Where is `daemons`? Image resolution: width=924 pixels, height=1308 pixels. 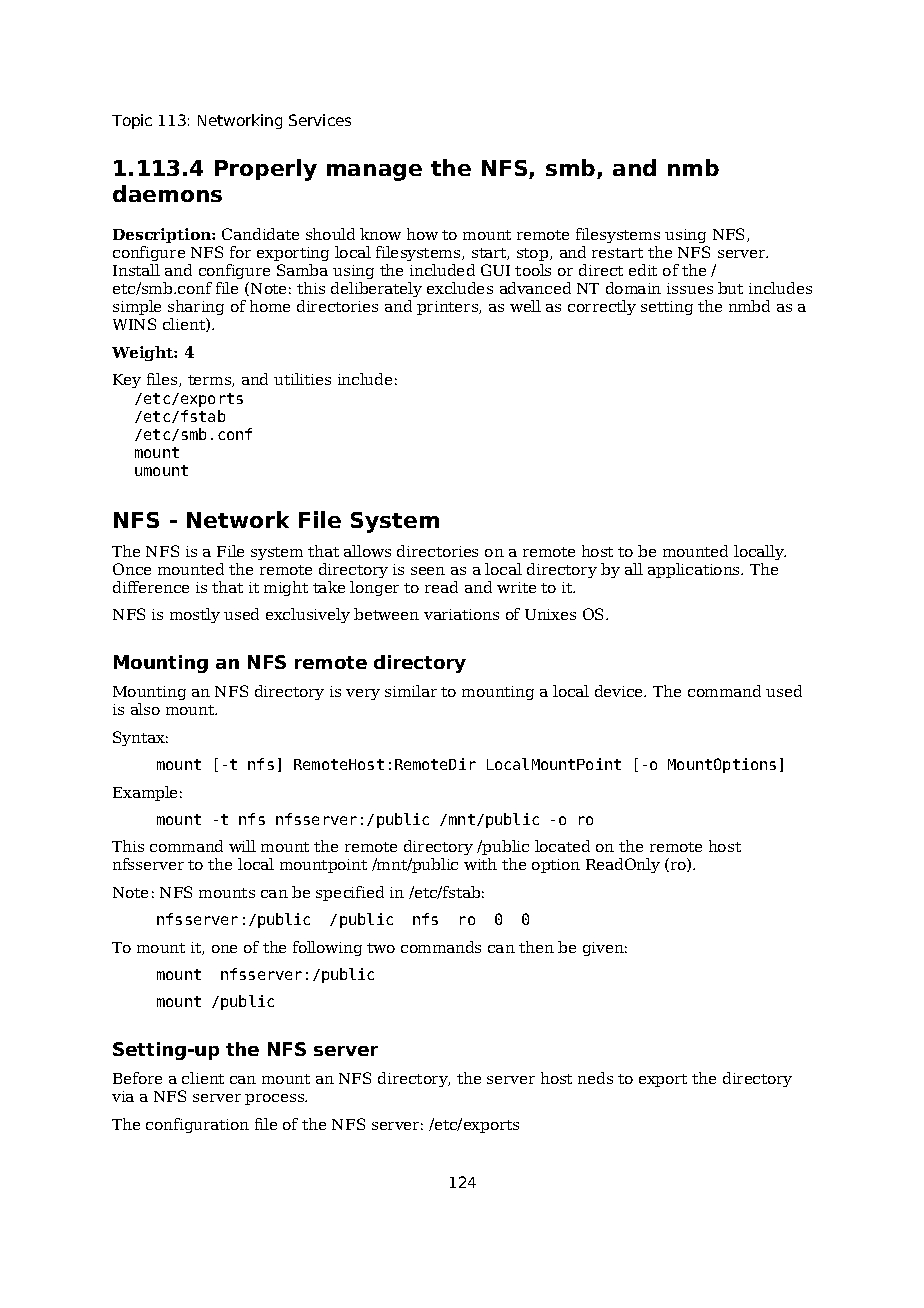 daemons is located at coordinates (167, 193).
